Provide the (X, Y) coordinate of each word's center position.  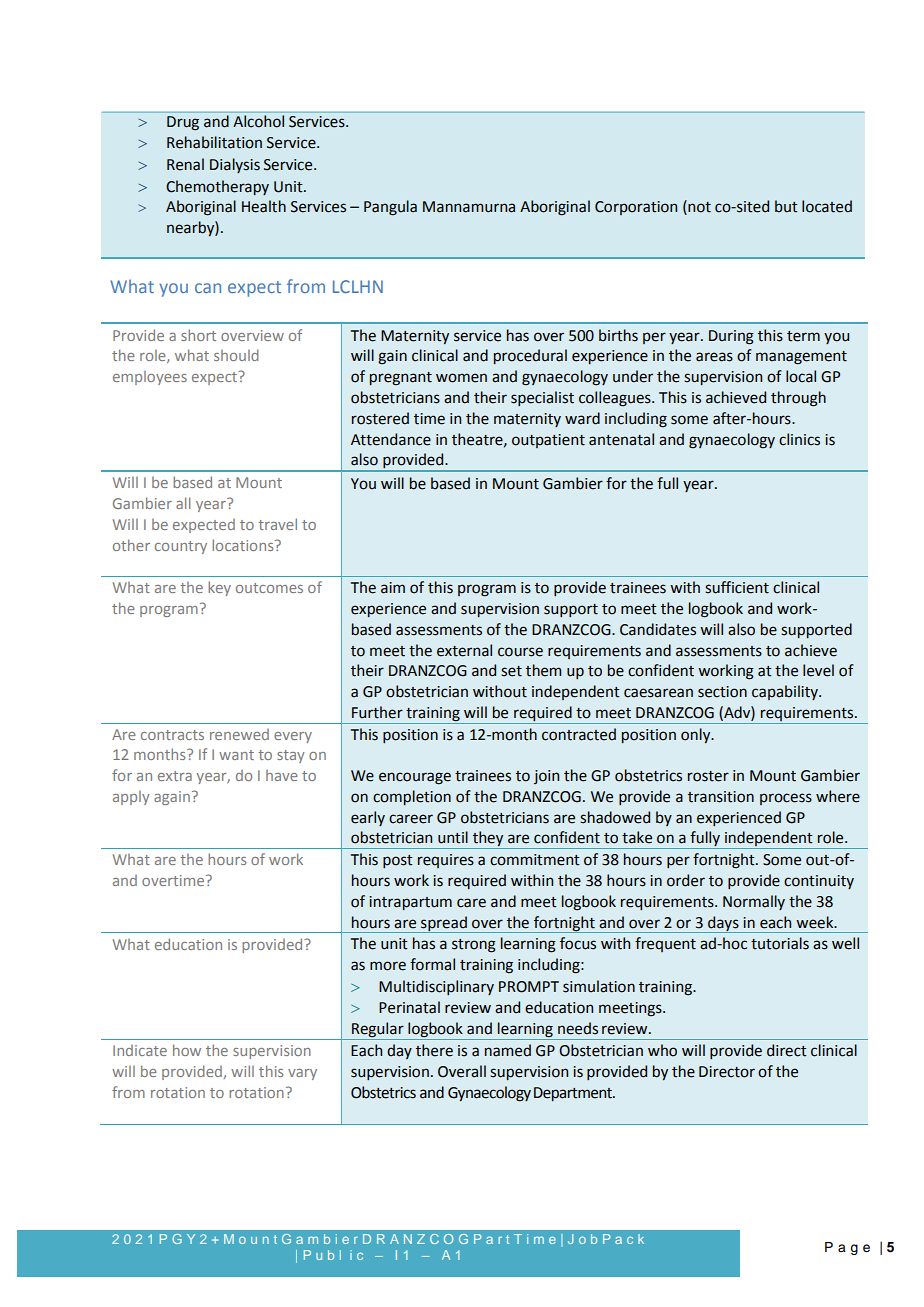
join (546, 777)
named (508, 1050)
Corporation (636, 208)
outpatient (548, 441)
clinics (799, 439)
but (786, 206)
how (187, 1050)
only (697, 735)
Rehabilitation (214, 142)
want (236, 755)
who (662, 1050)
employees (150, 378)
